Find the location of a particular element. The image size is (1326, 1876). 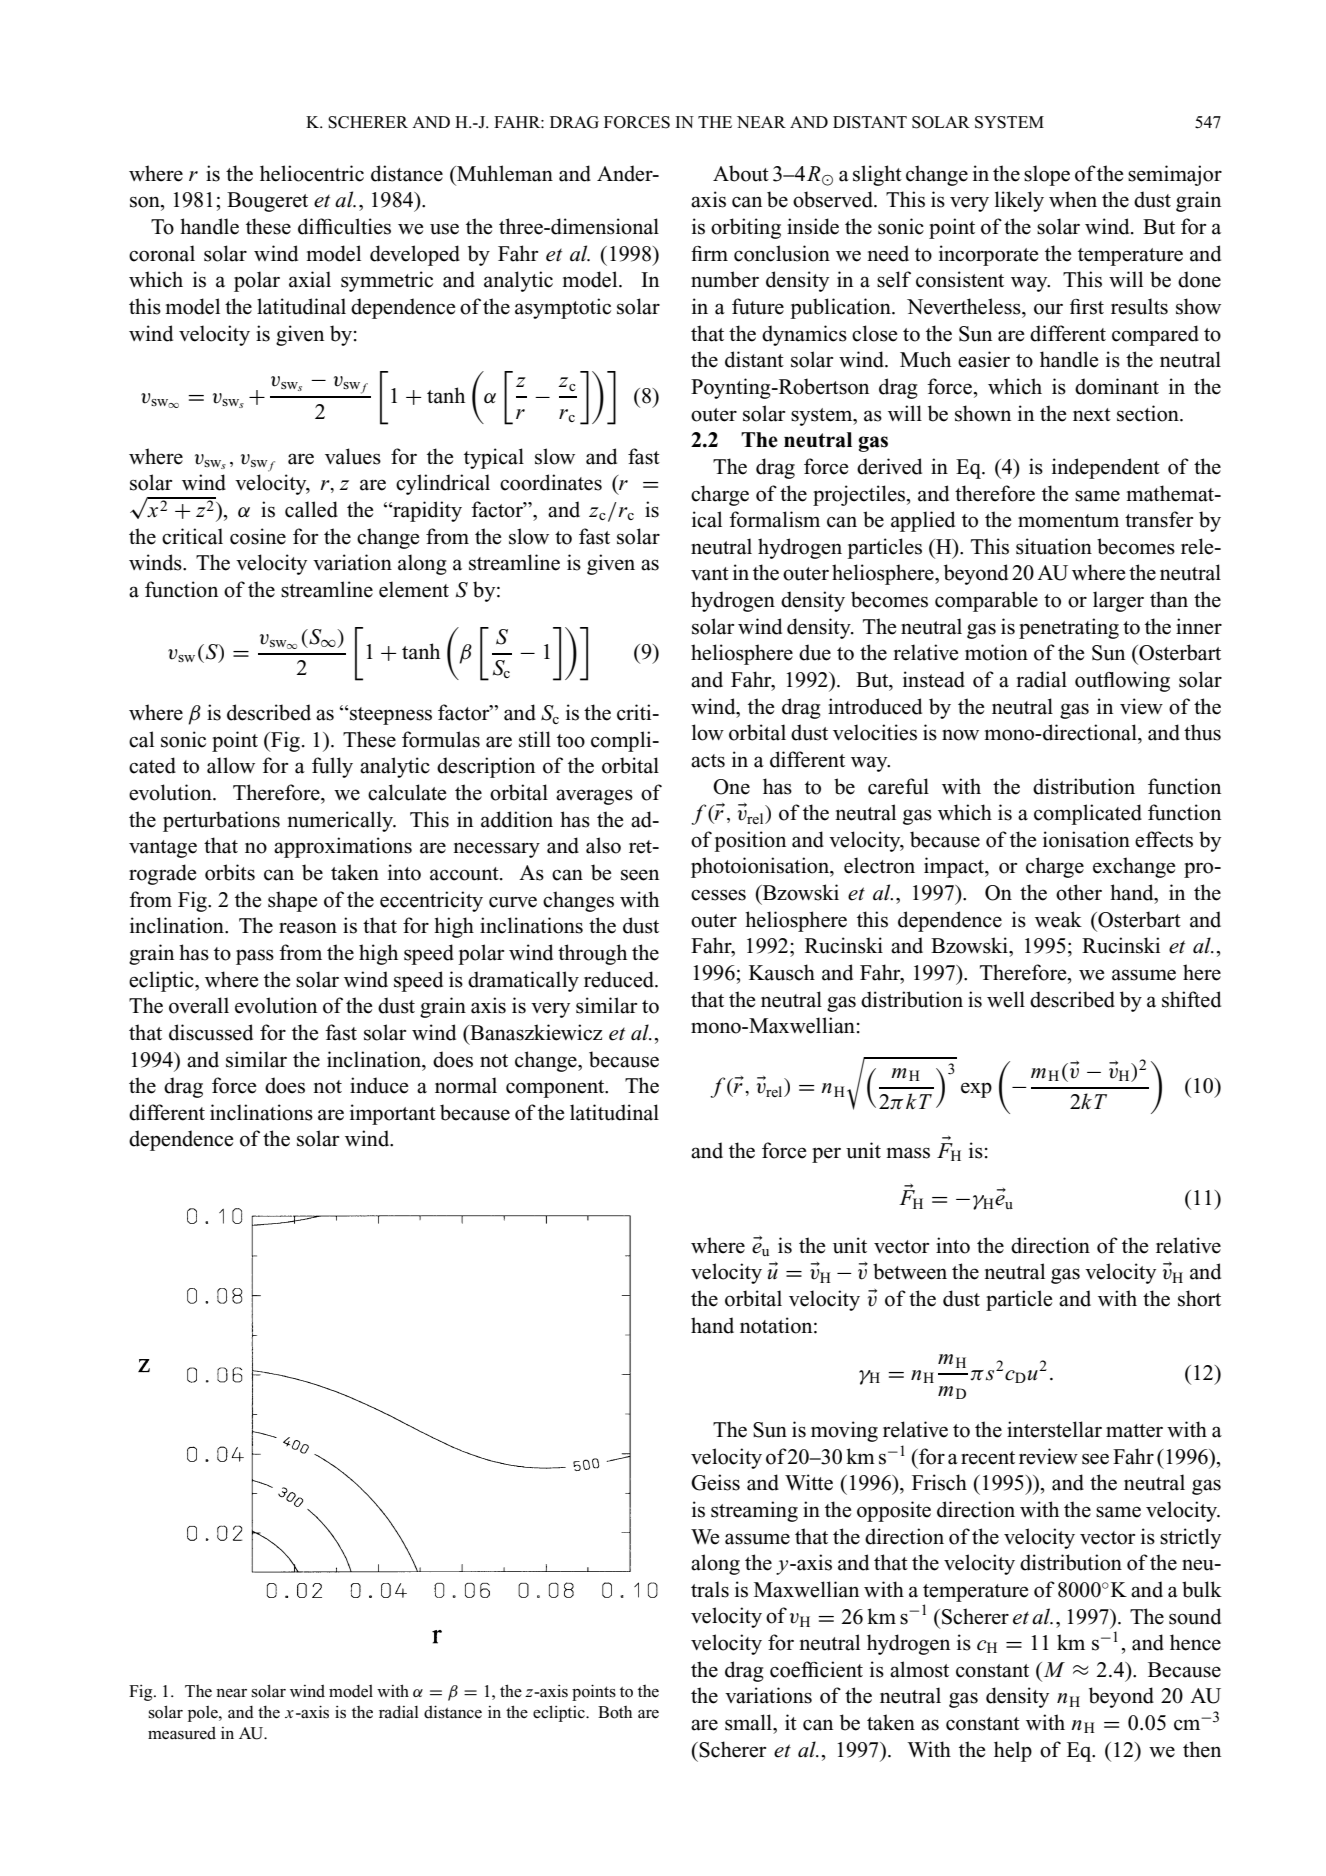

Both is located at coordinates (615, 1712).
